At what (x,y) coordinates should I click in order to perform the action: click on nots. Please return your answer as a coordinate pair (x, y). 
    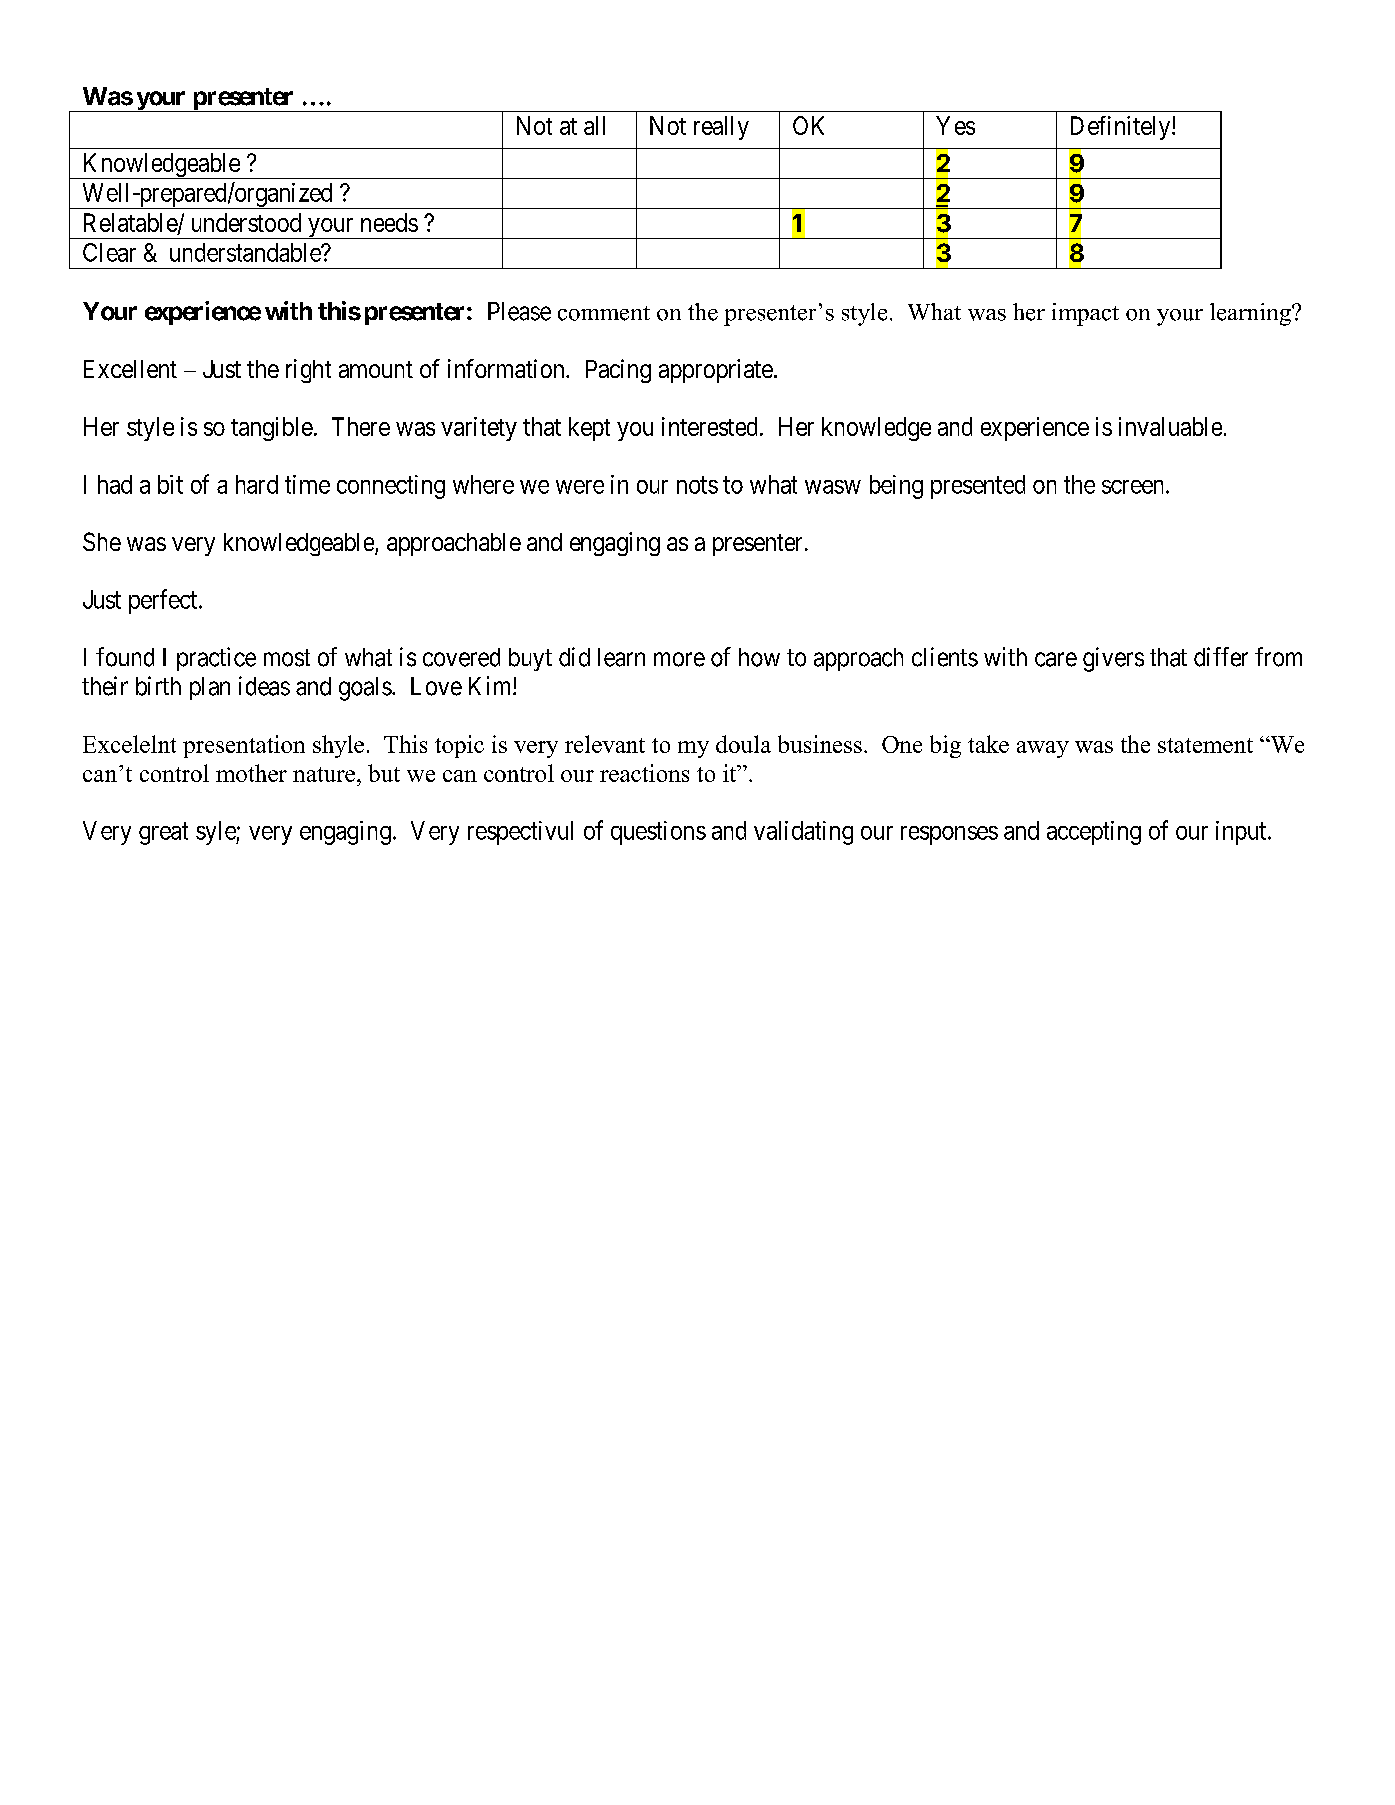
    Looking at the image, I should click on (697, 485).
